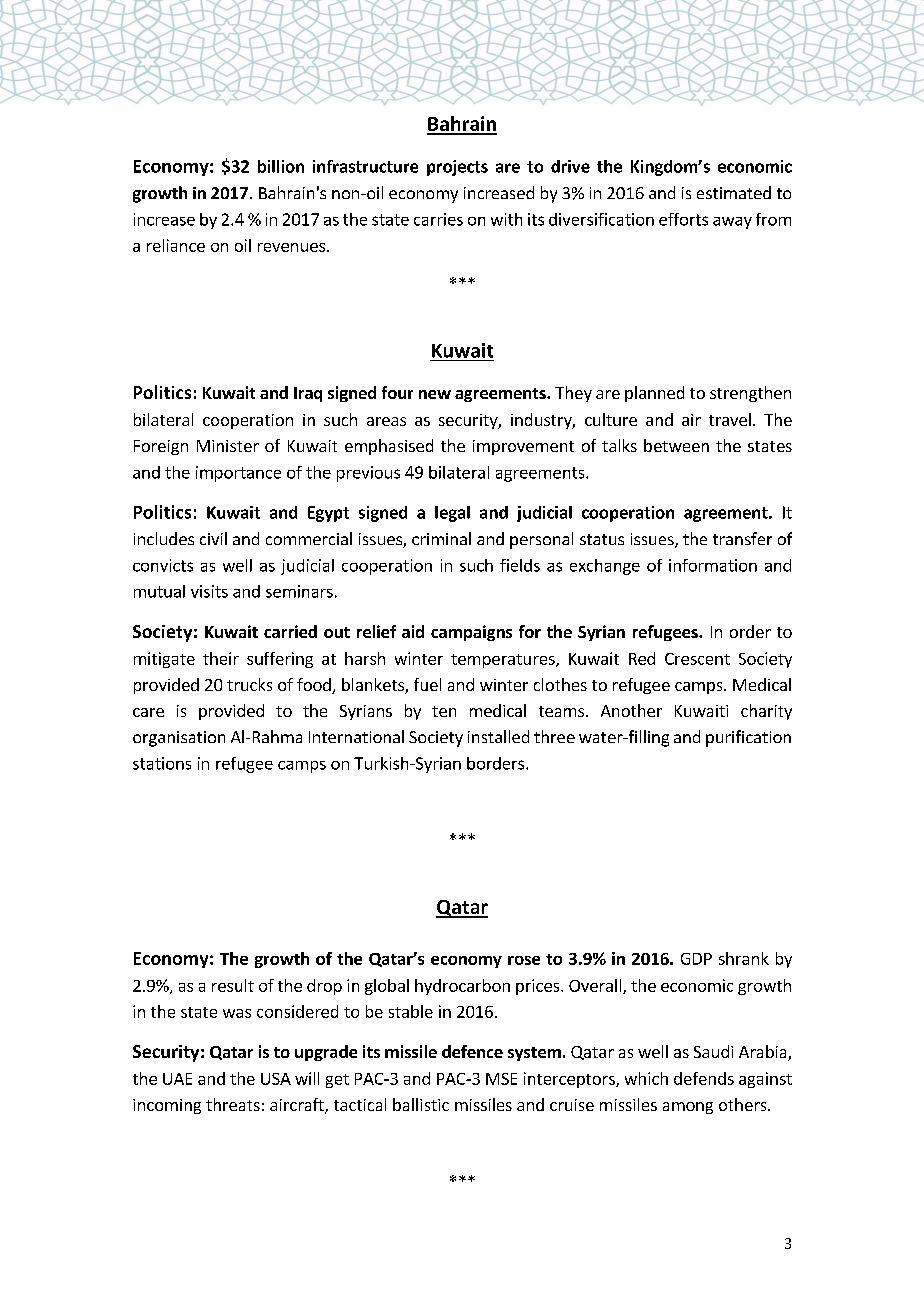  Describe the element at coordinates (281, 166) in the image. I see `billion` at that location.
